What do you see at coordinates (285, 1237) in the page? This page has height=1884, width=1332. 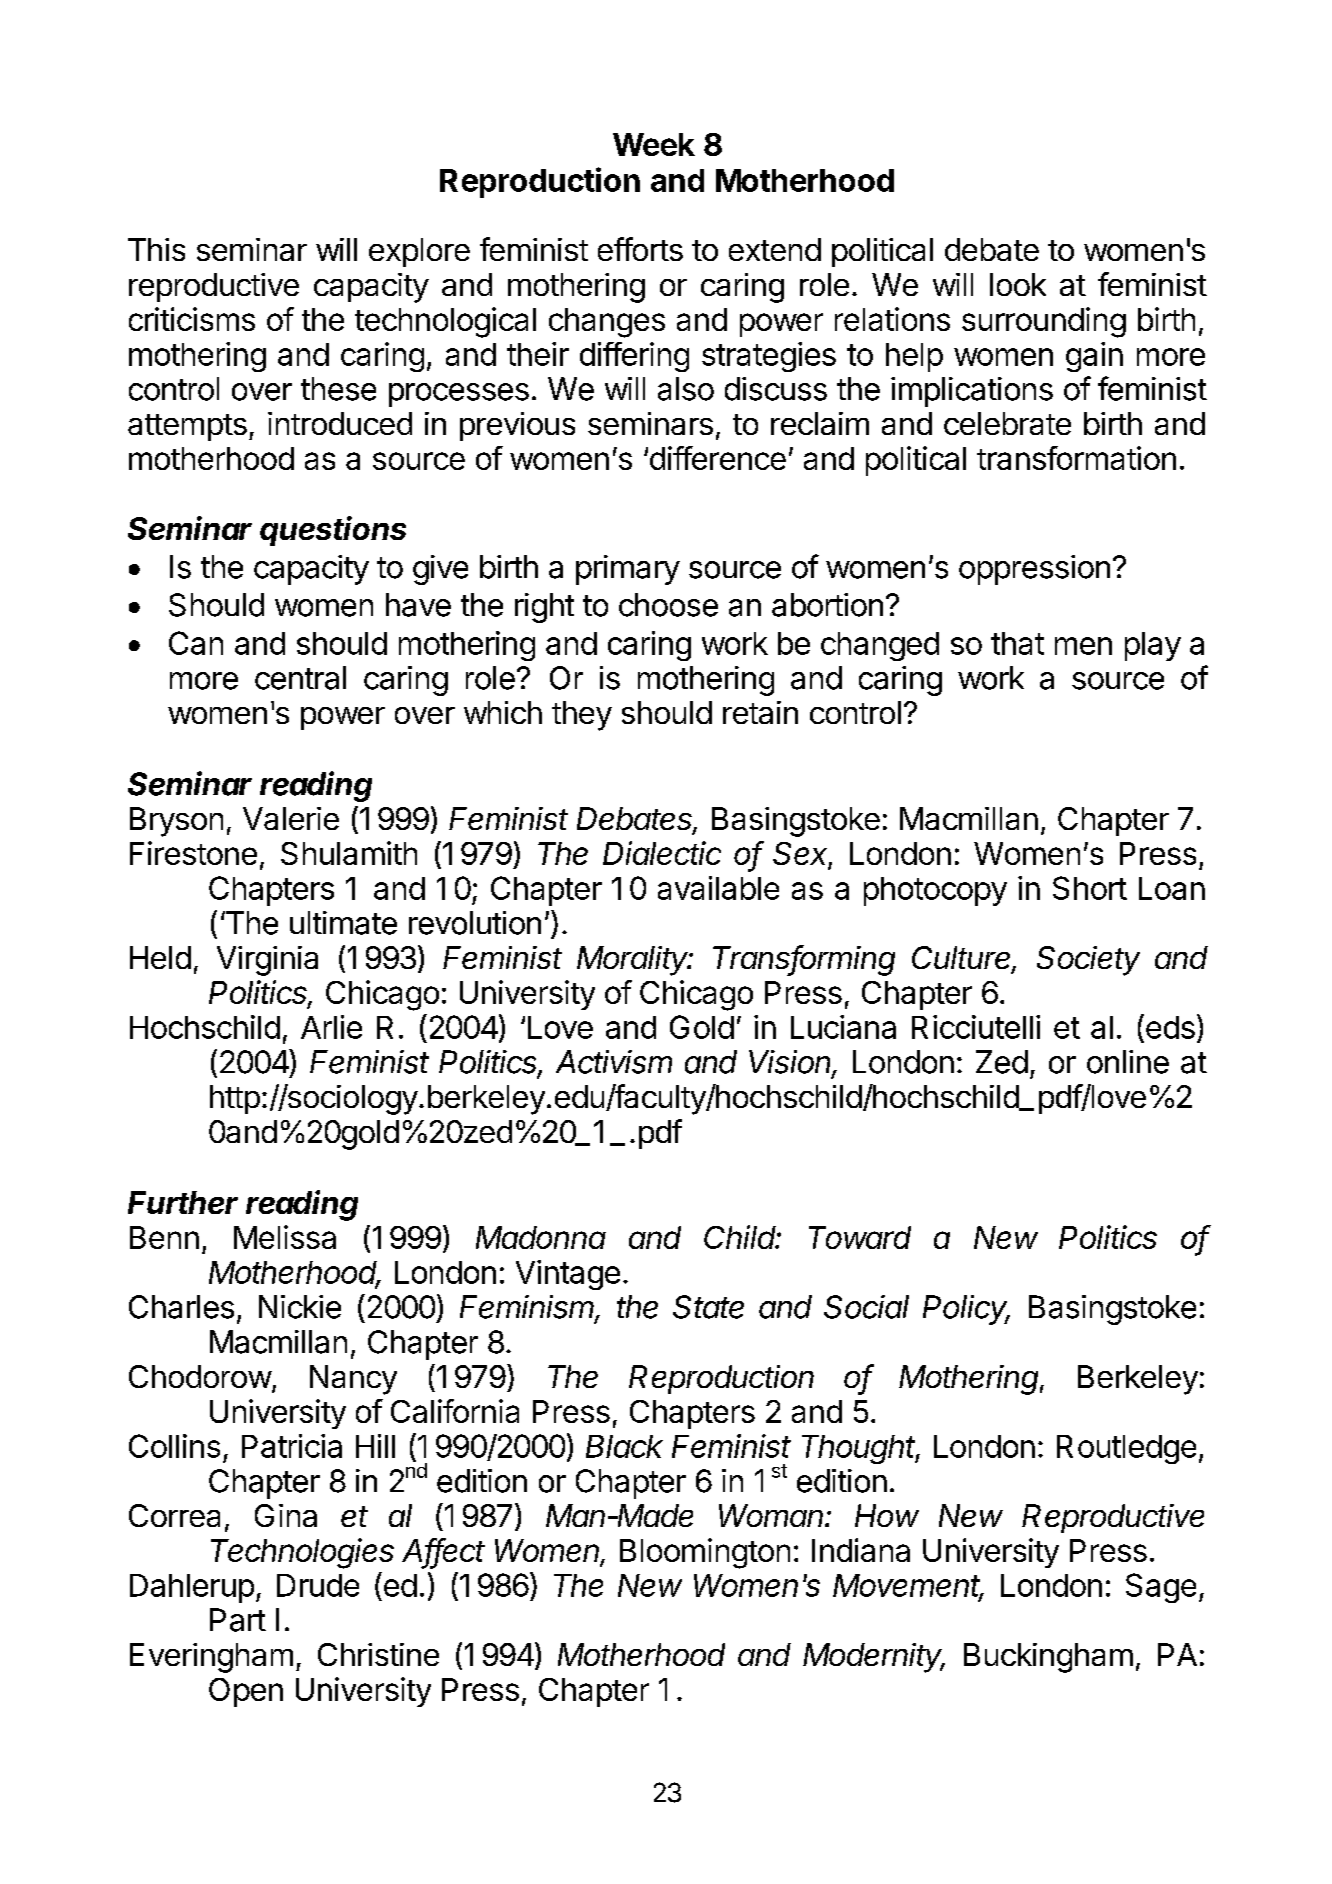 I see `Melissa` at bounding box center [285, 1237].
